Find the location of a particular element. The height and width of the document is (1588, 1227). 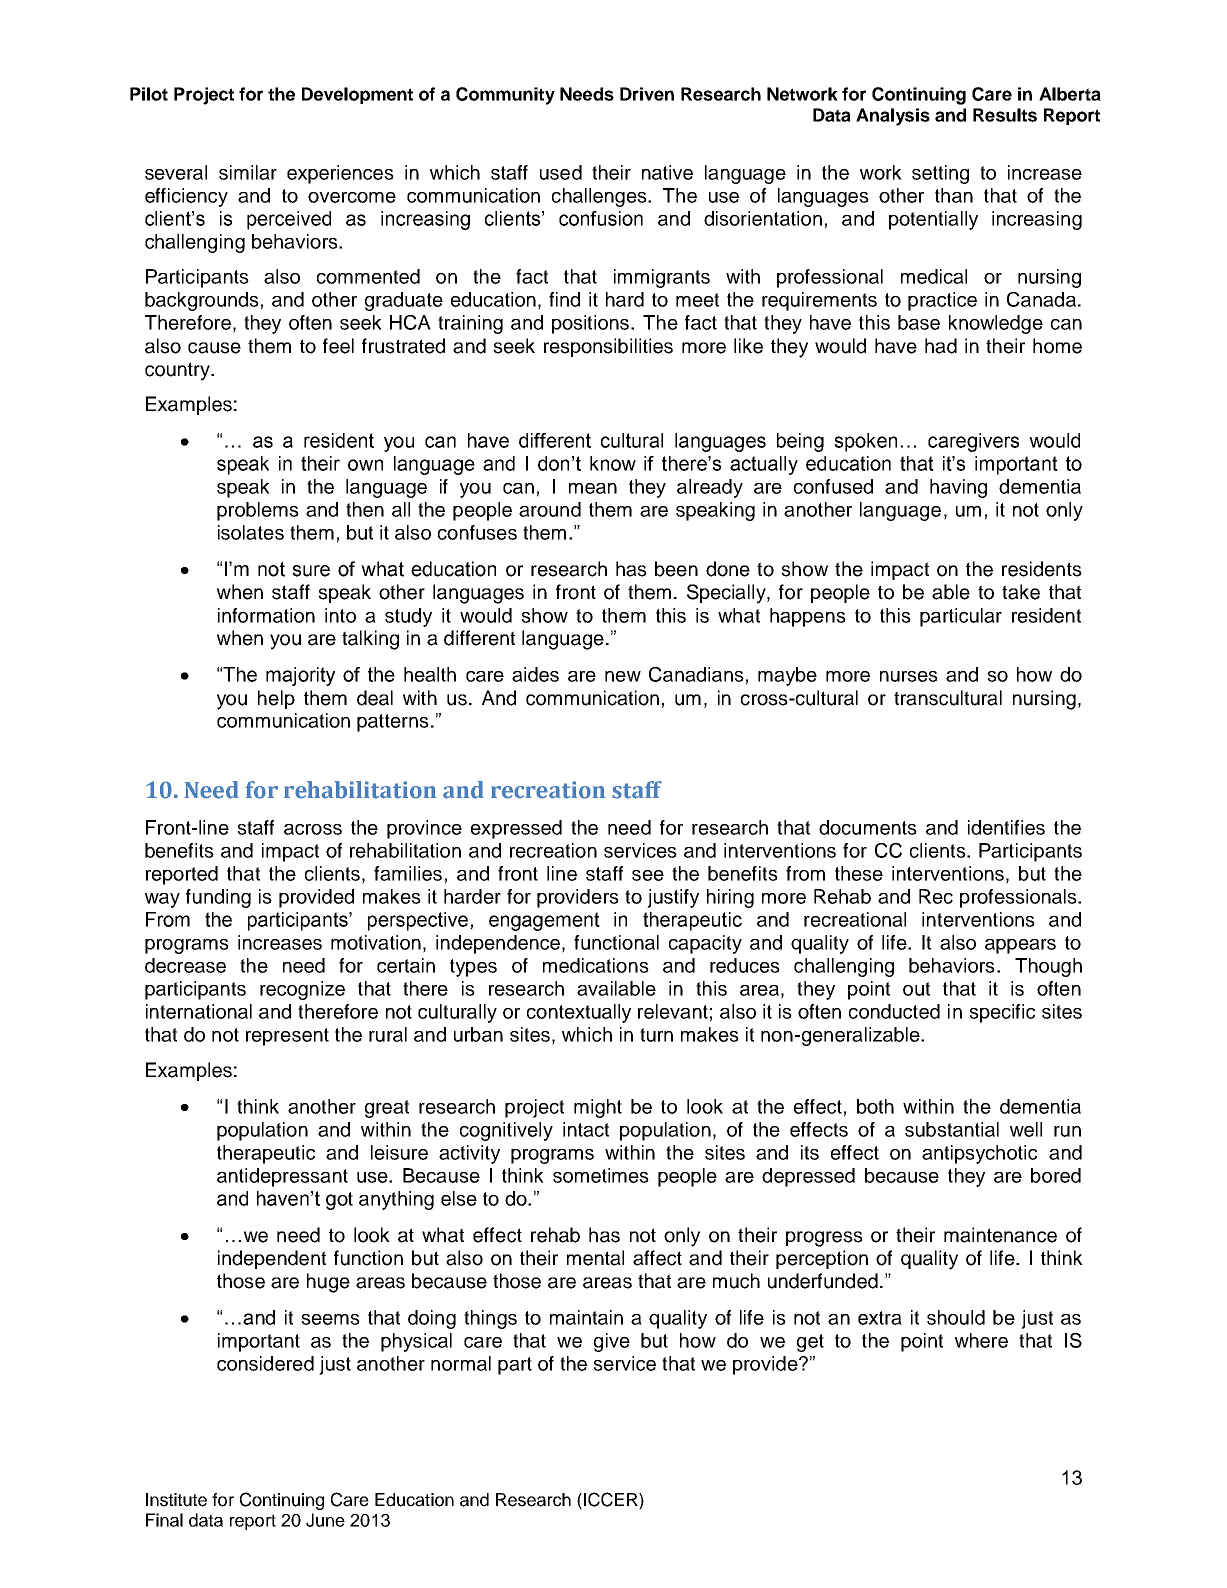

maintain is located at coordinates (586, 1317).
